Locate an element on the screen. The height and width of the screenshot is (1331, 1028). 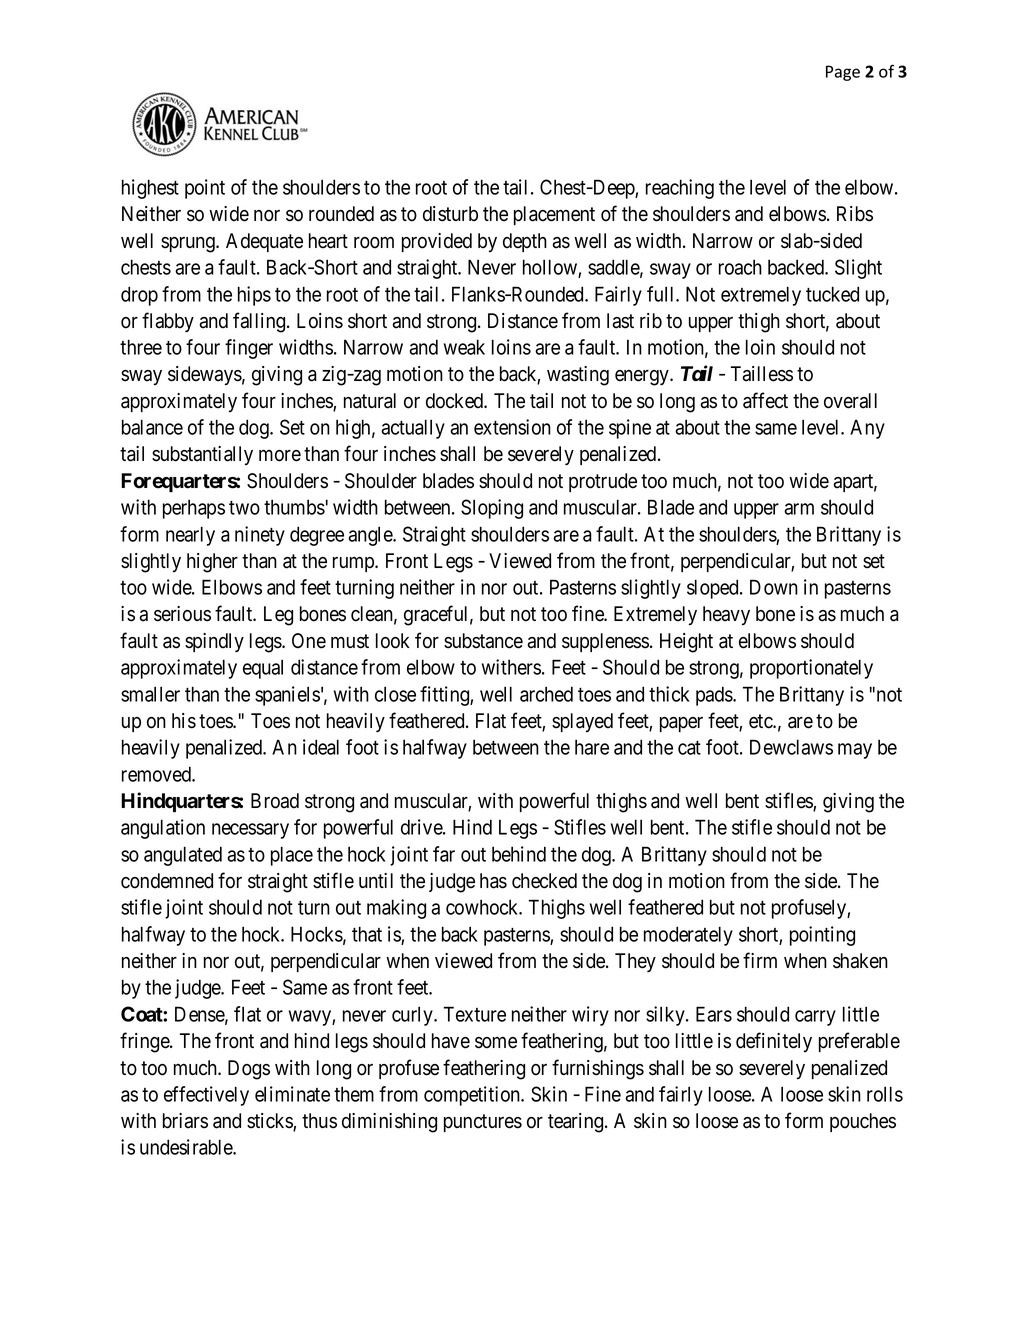
pouches is located at coordinates (863, 1122).
